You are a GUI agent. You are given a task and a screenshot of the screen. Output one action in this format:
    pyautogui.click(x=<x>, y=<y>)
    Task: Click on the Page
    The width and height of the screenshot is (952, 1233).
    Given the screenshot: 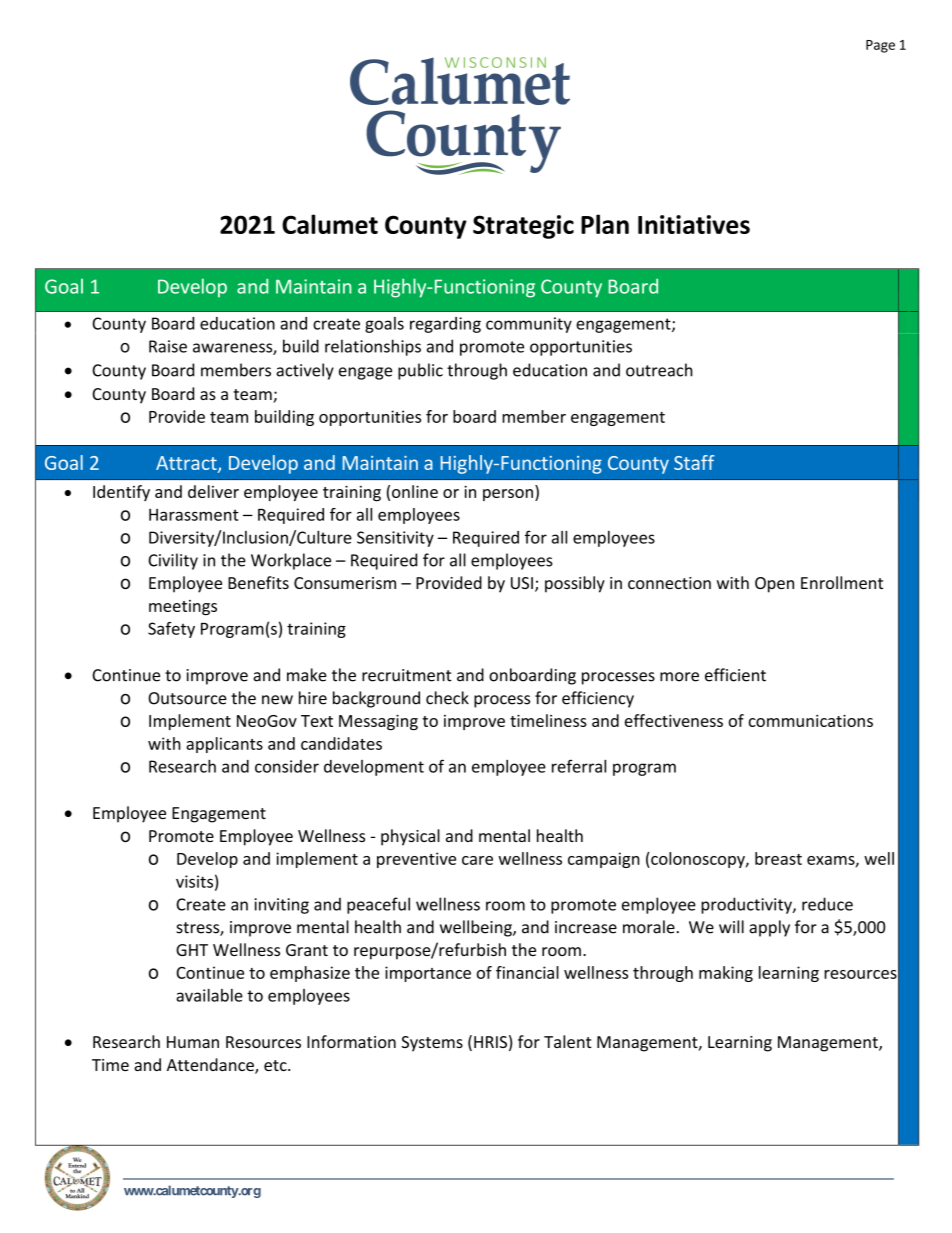 What is the action you would take?
    pyautogui.click(x=880, y=46)
